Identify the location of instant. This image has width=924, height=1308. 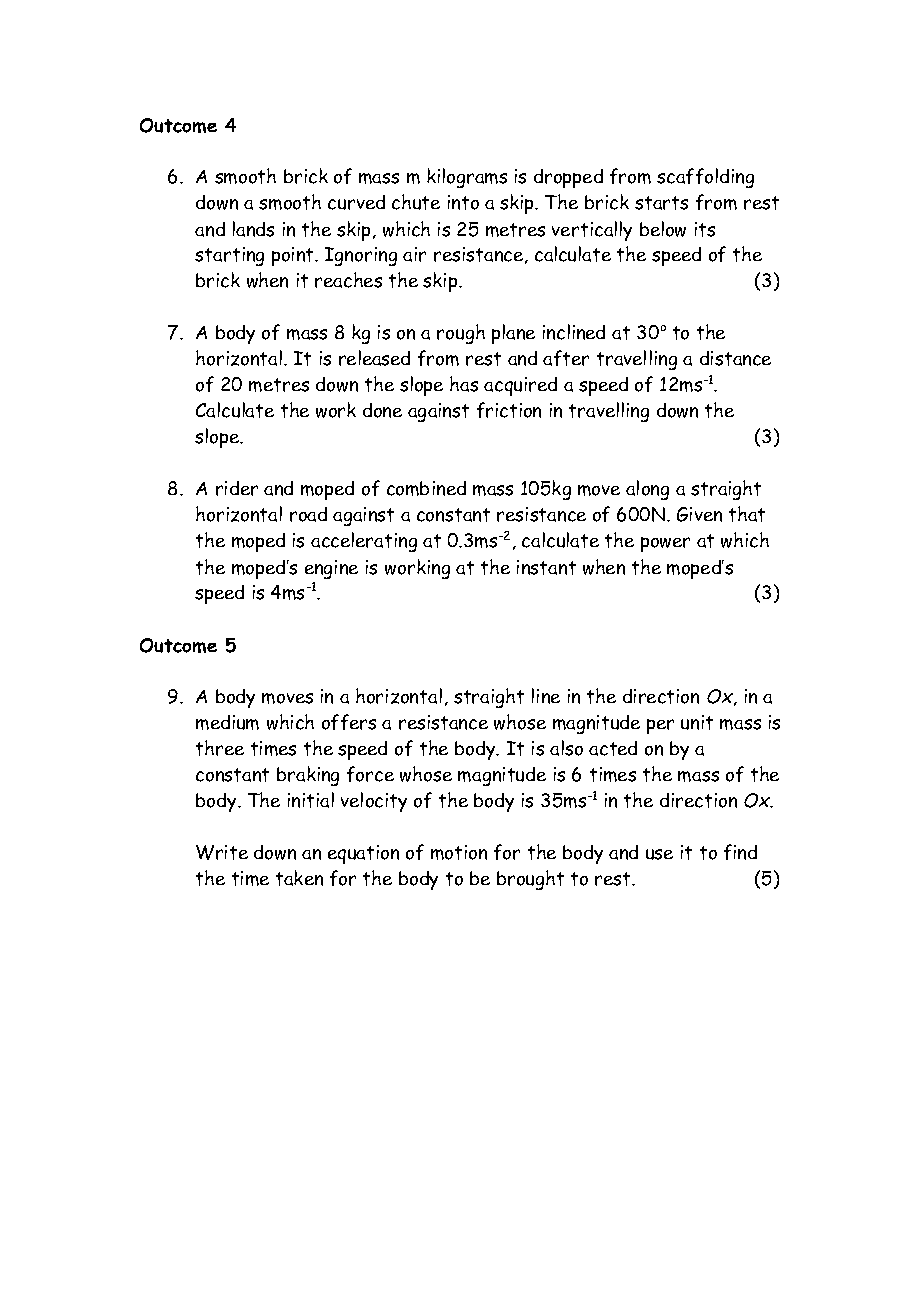
(546, 567).
